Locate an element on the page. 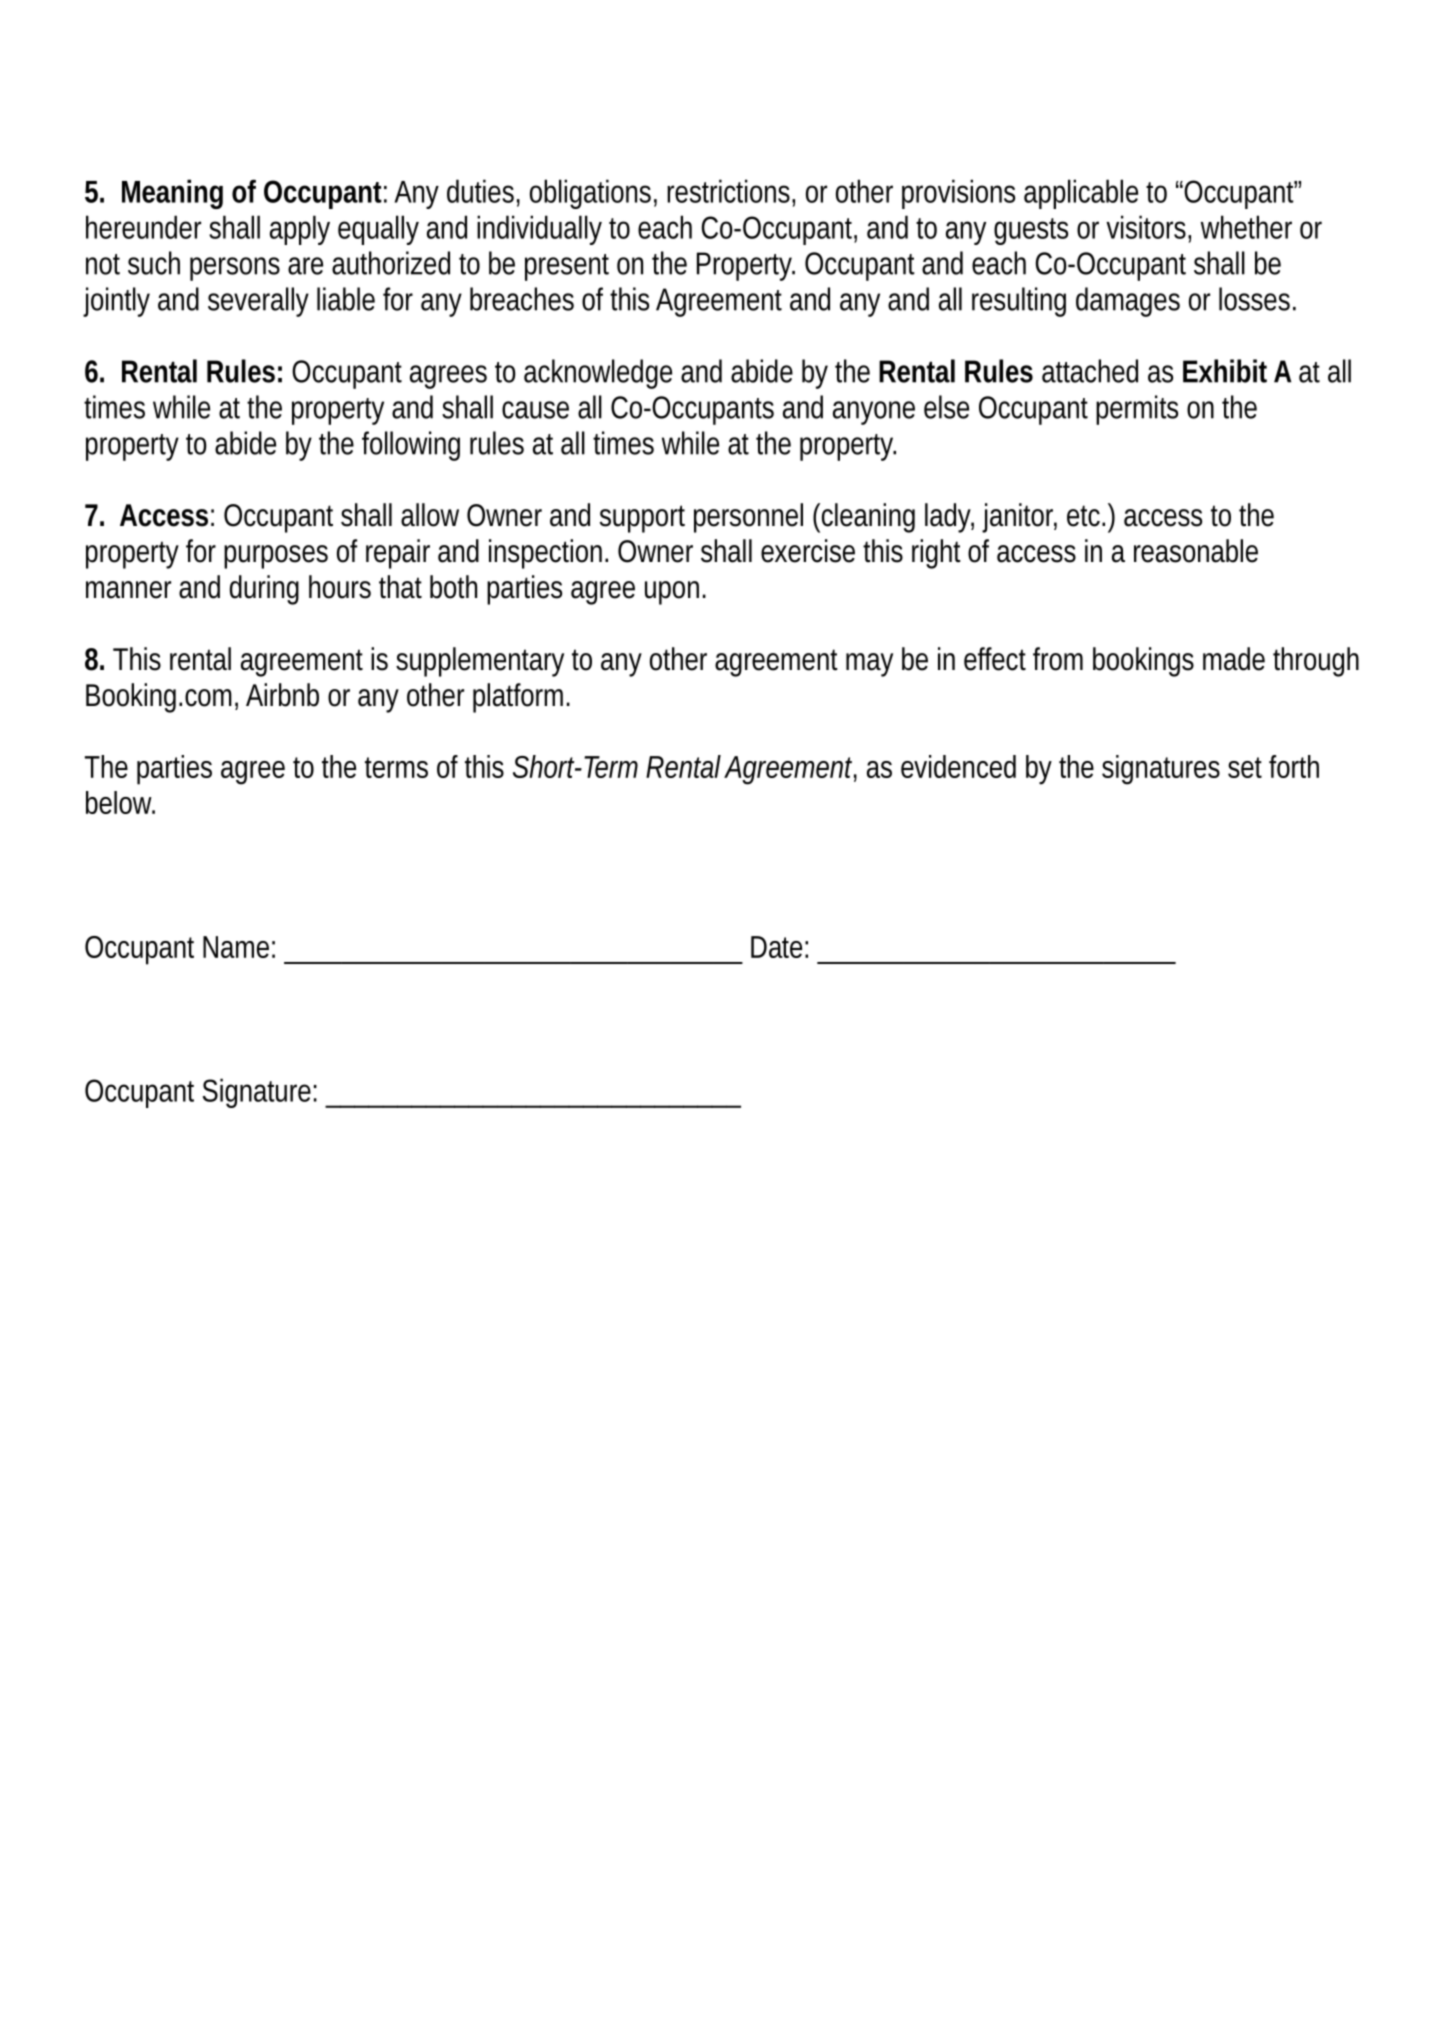  made is located at coordinates (1234, 659).
